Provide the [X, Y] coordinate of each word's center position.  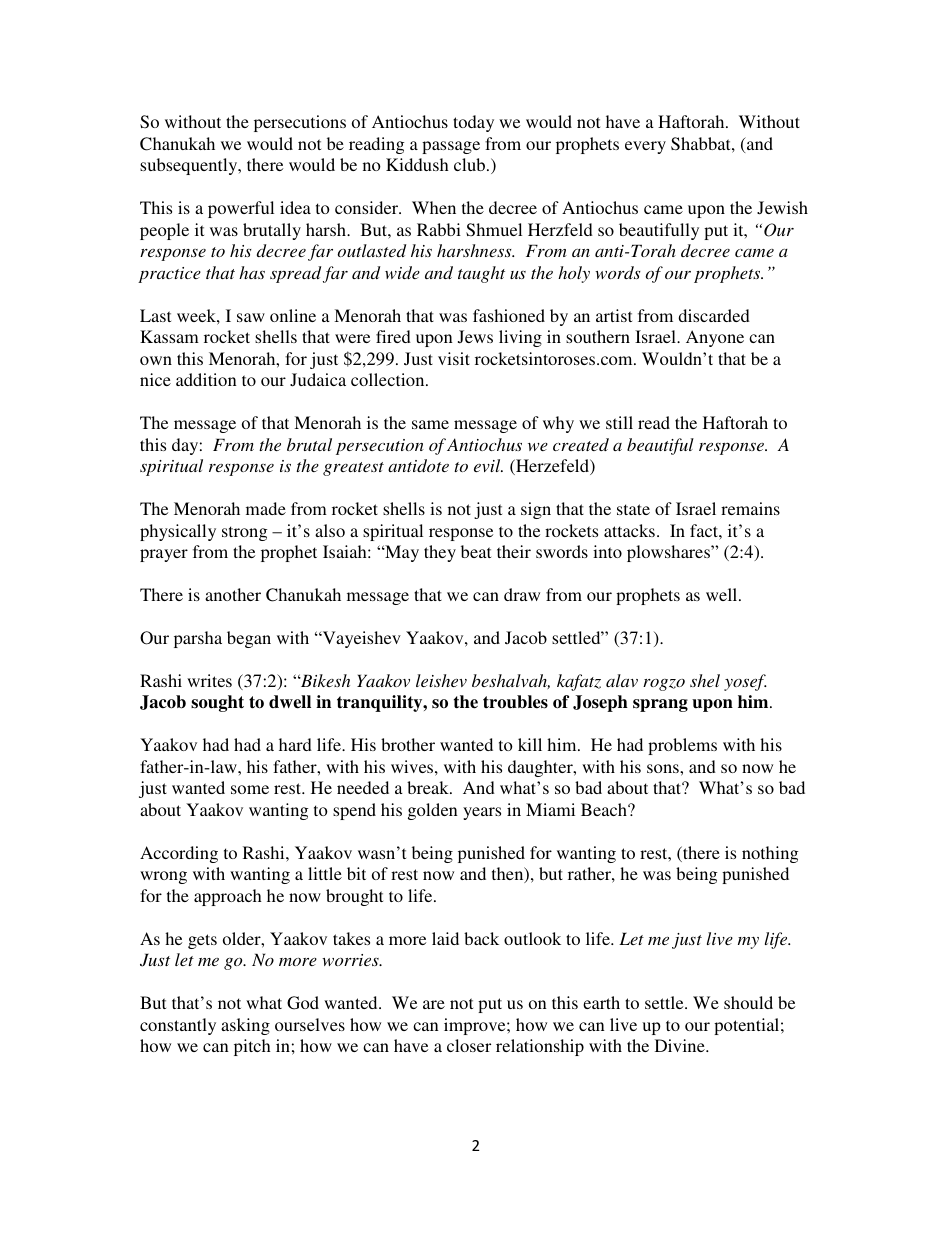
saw [251, 317]
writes [209, 680]
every [645, 147]
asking [245, 1026]
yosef [745, 682]
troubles [515, 702]
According [179, 854]
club [471, 164]
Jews [475, 337]
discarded [714, 315]
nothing [770, 854]
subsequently [190, 166]
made [266, 508]
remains [750, 508]
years [482, 813]
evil [488, 465]
